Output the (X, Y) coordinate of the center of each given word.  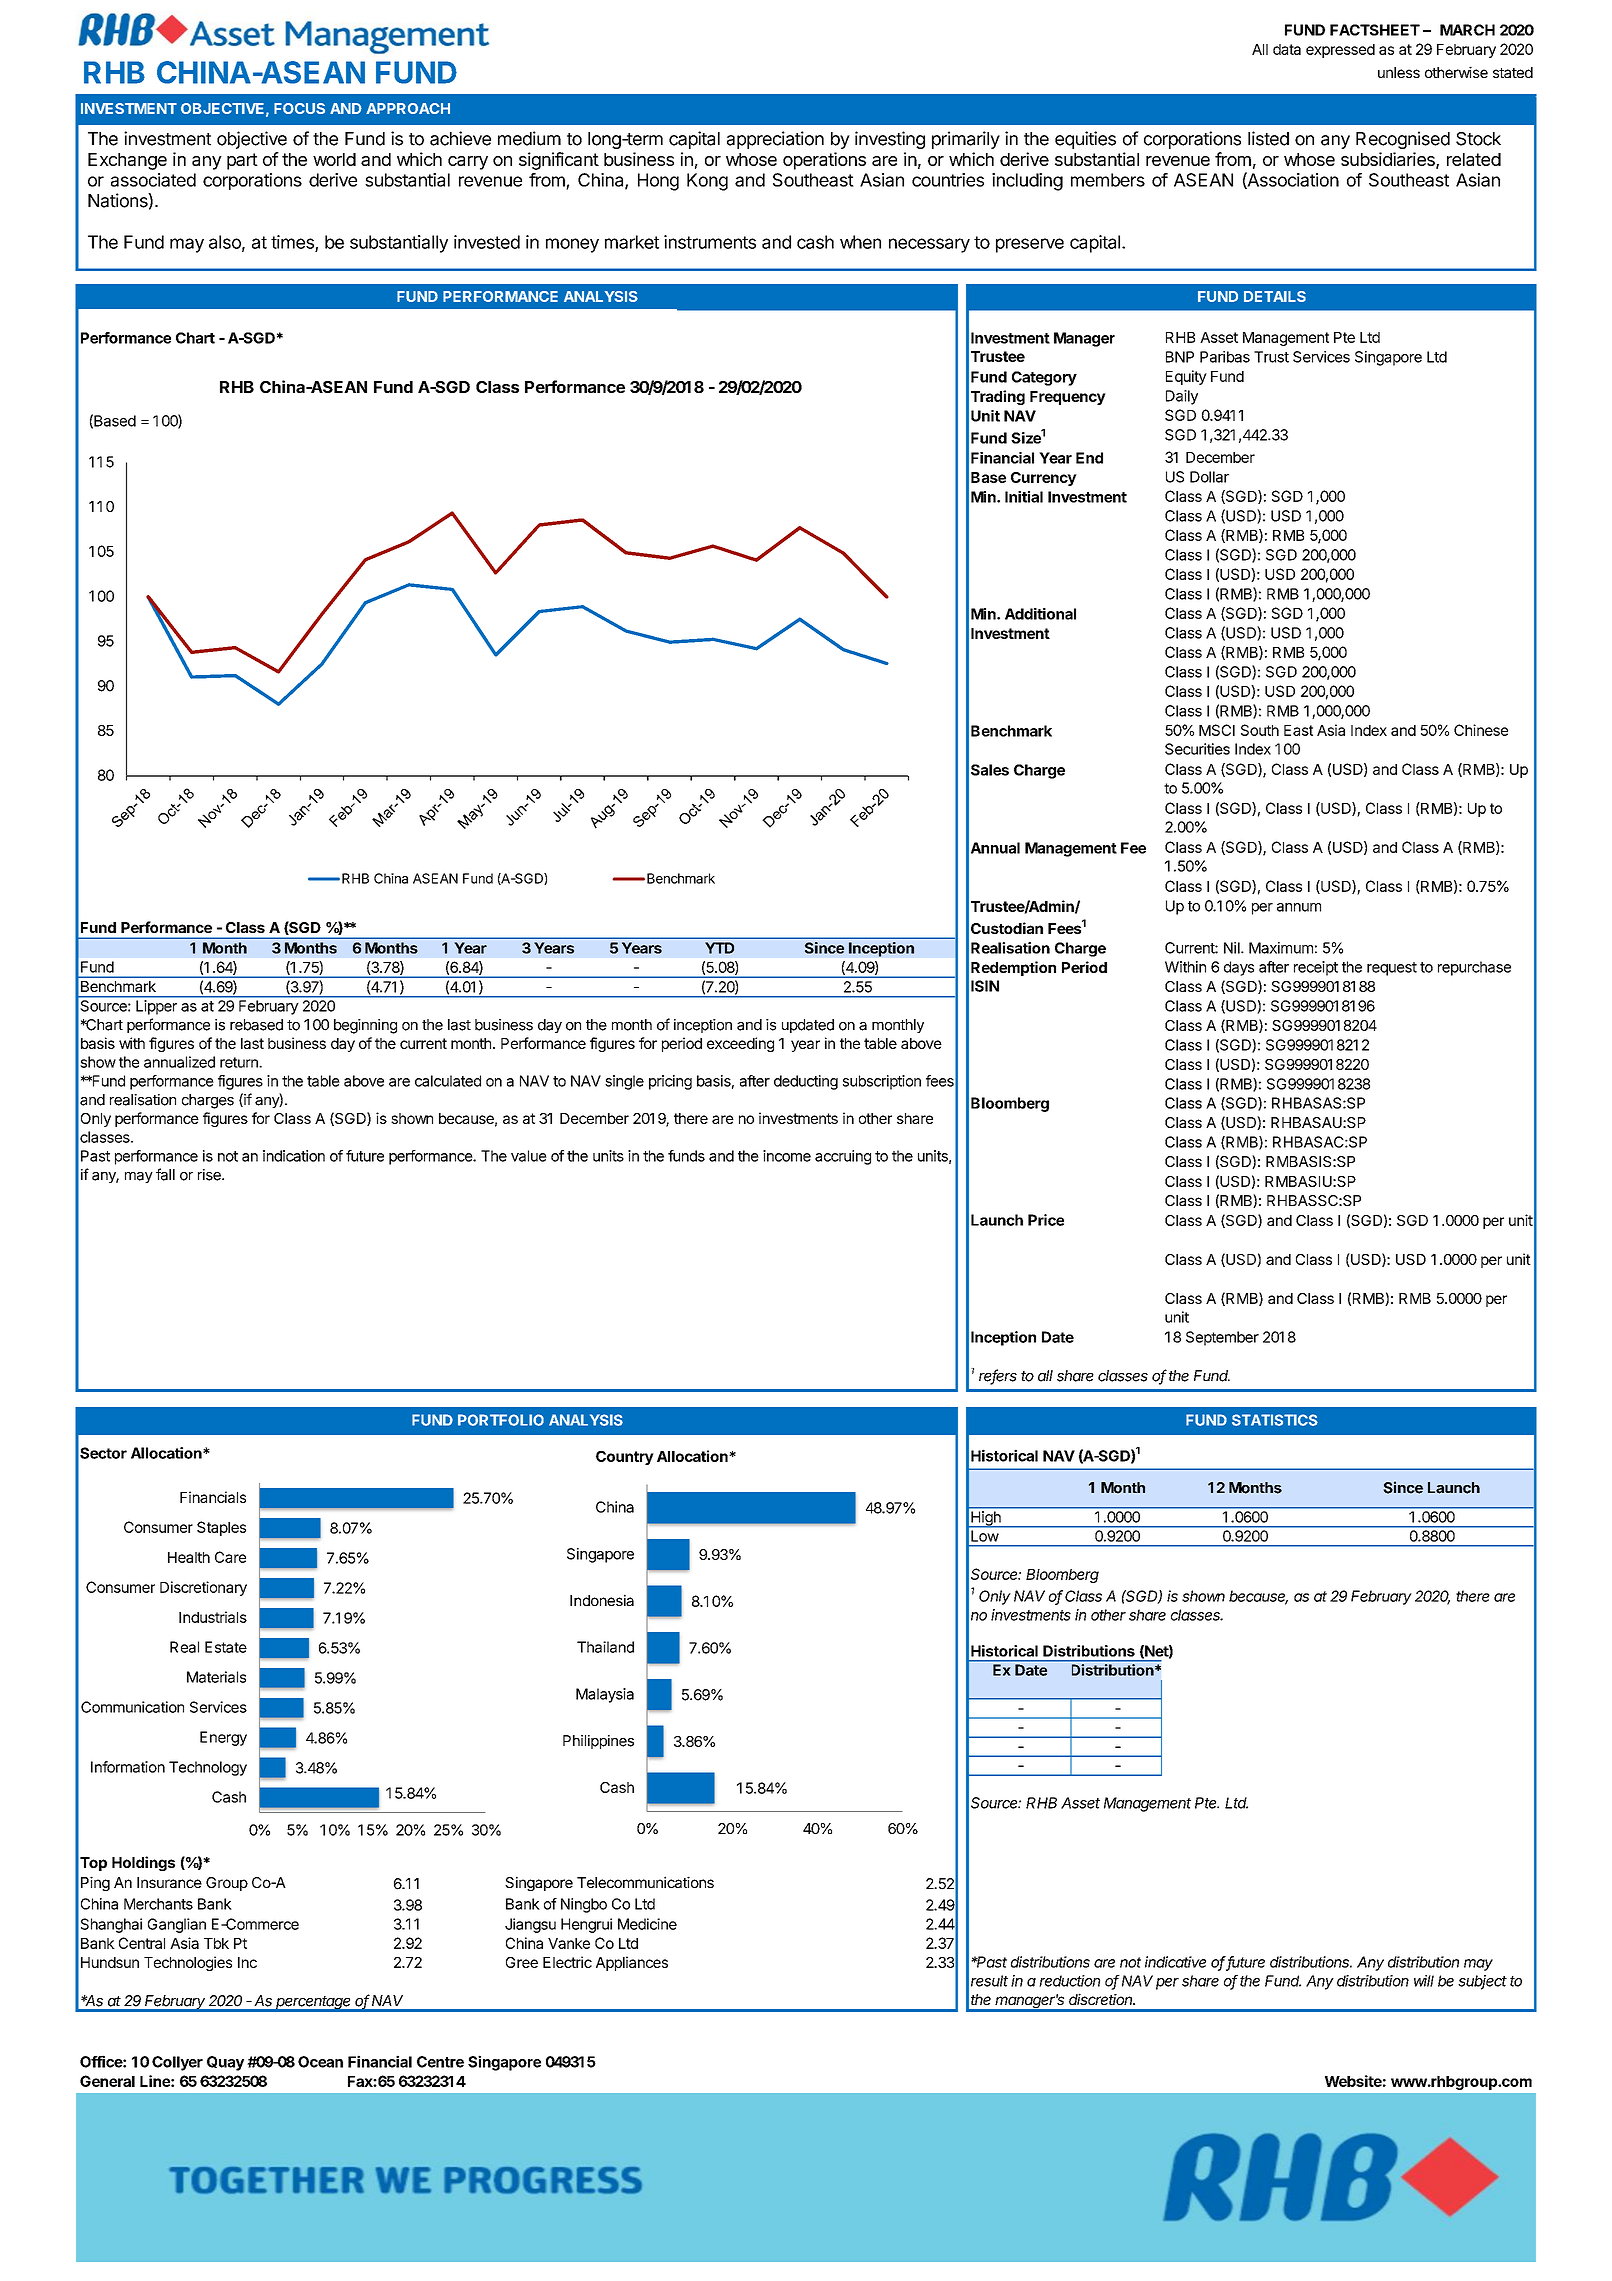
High (986, 1519)
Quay (225, 2063)
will (1424, 1981)
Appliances (632, 1963)
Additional (1040, 614)
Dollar (1209, 477)
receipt (1316, 968)
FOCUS (299, 108)
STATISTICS (1275, 1420)
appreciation (775, 140)
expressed (1340, 51)
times (292, 242)
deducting (806, 1082)
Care (230, 1557)
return (240, 1062)
